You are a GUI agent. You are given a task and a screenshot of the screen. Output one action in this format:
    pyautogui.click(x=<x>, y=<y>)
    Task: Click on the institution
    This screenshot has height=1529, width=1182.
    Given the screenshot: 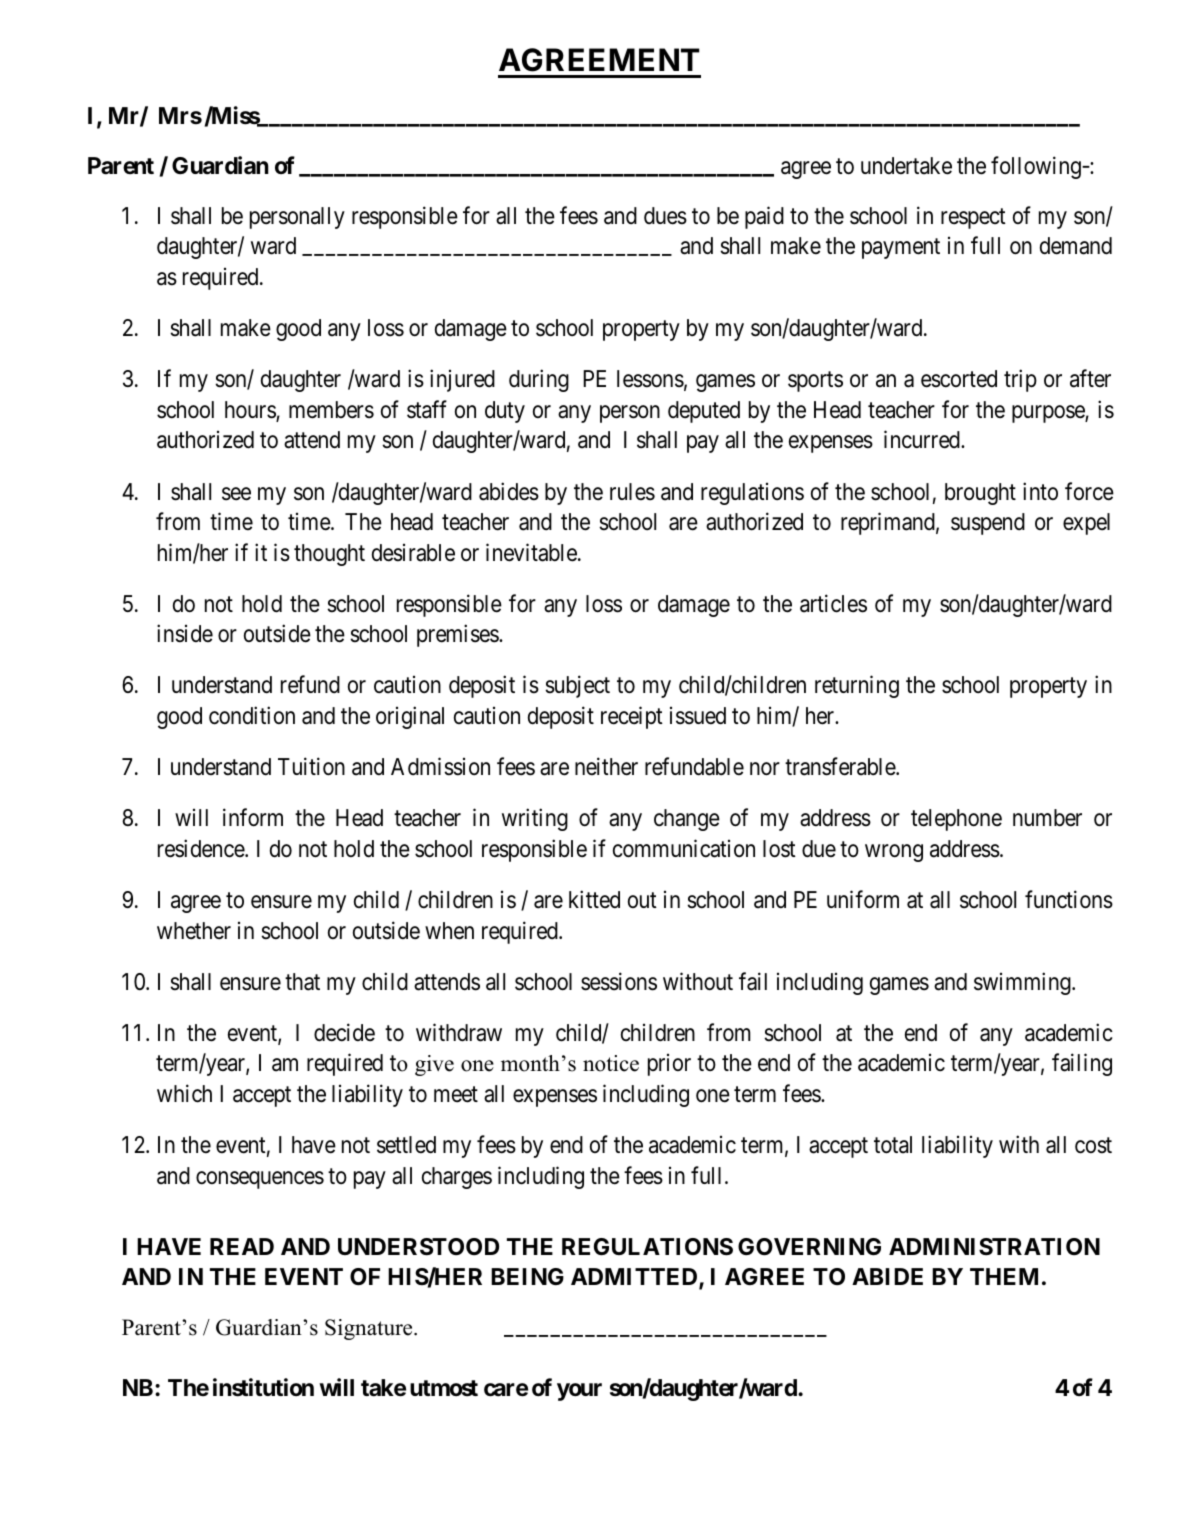 What is the action you would take?
    pyautogui.click(x=263, y=1387)
